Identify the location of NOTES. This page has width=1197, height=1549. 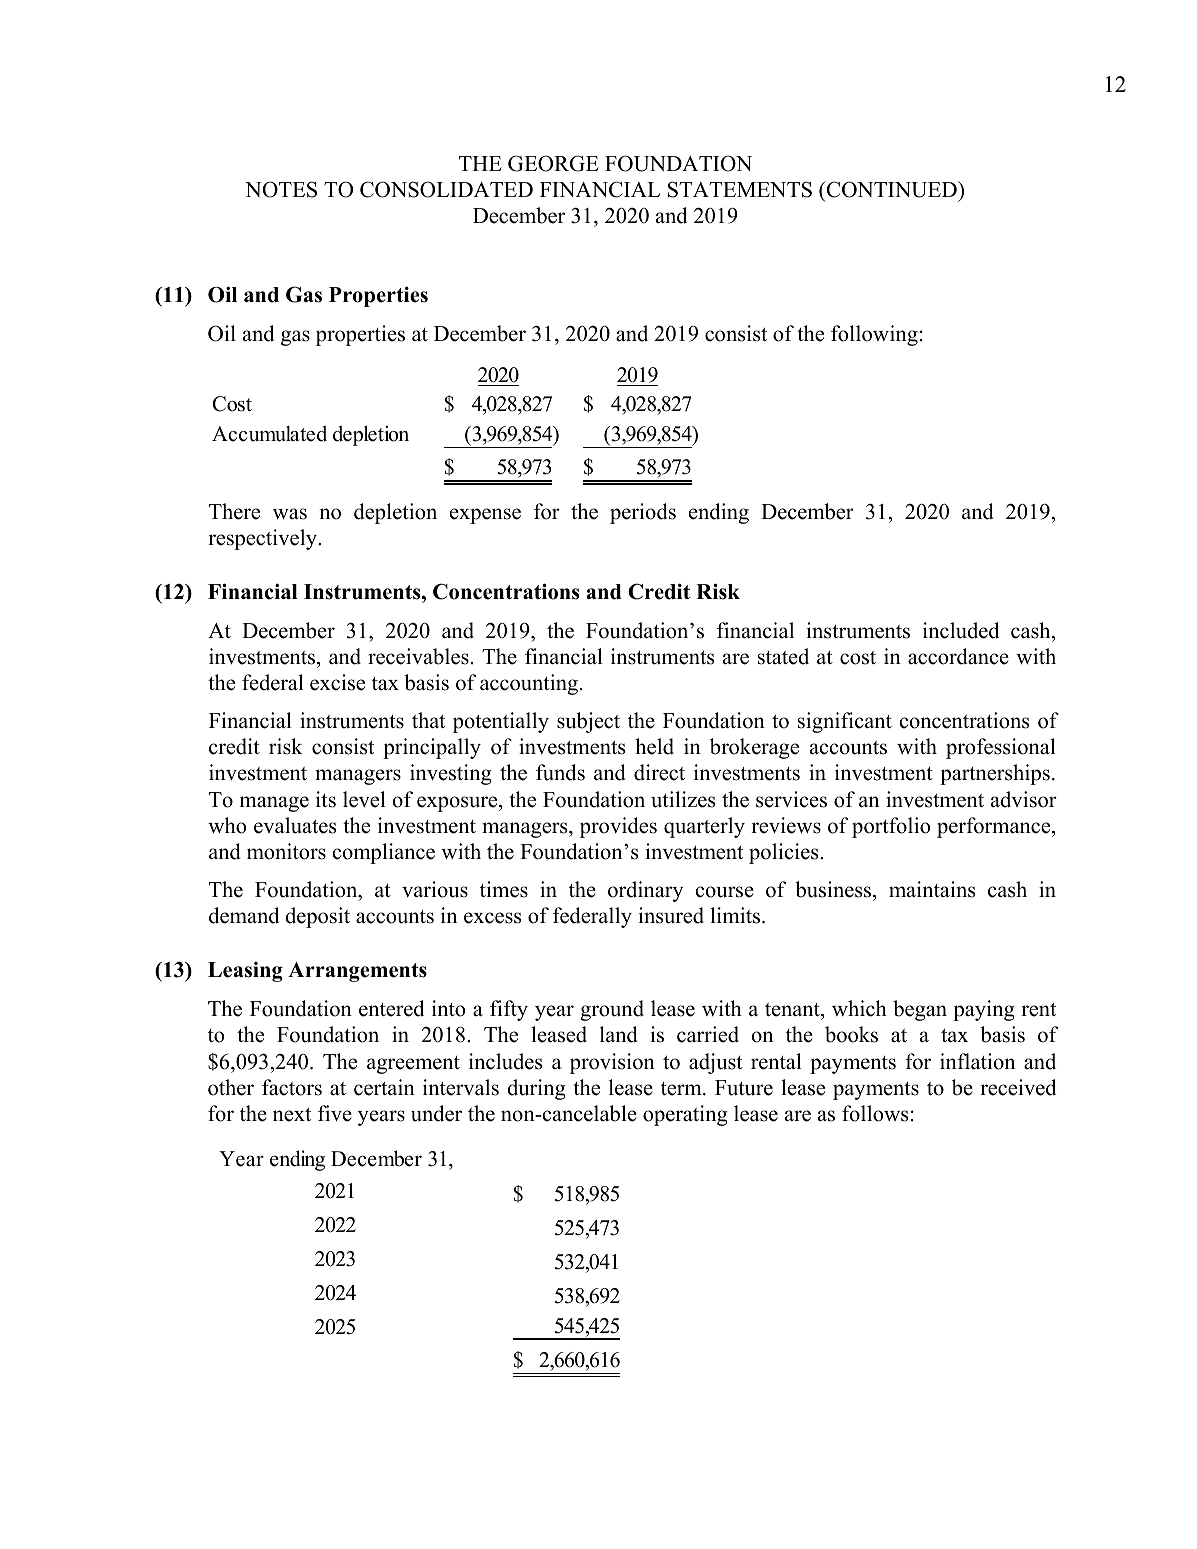
(281, 189).
